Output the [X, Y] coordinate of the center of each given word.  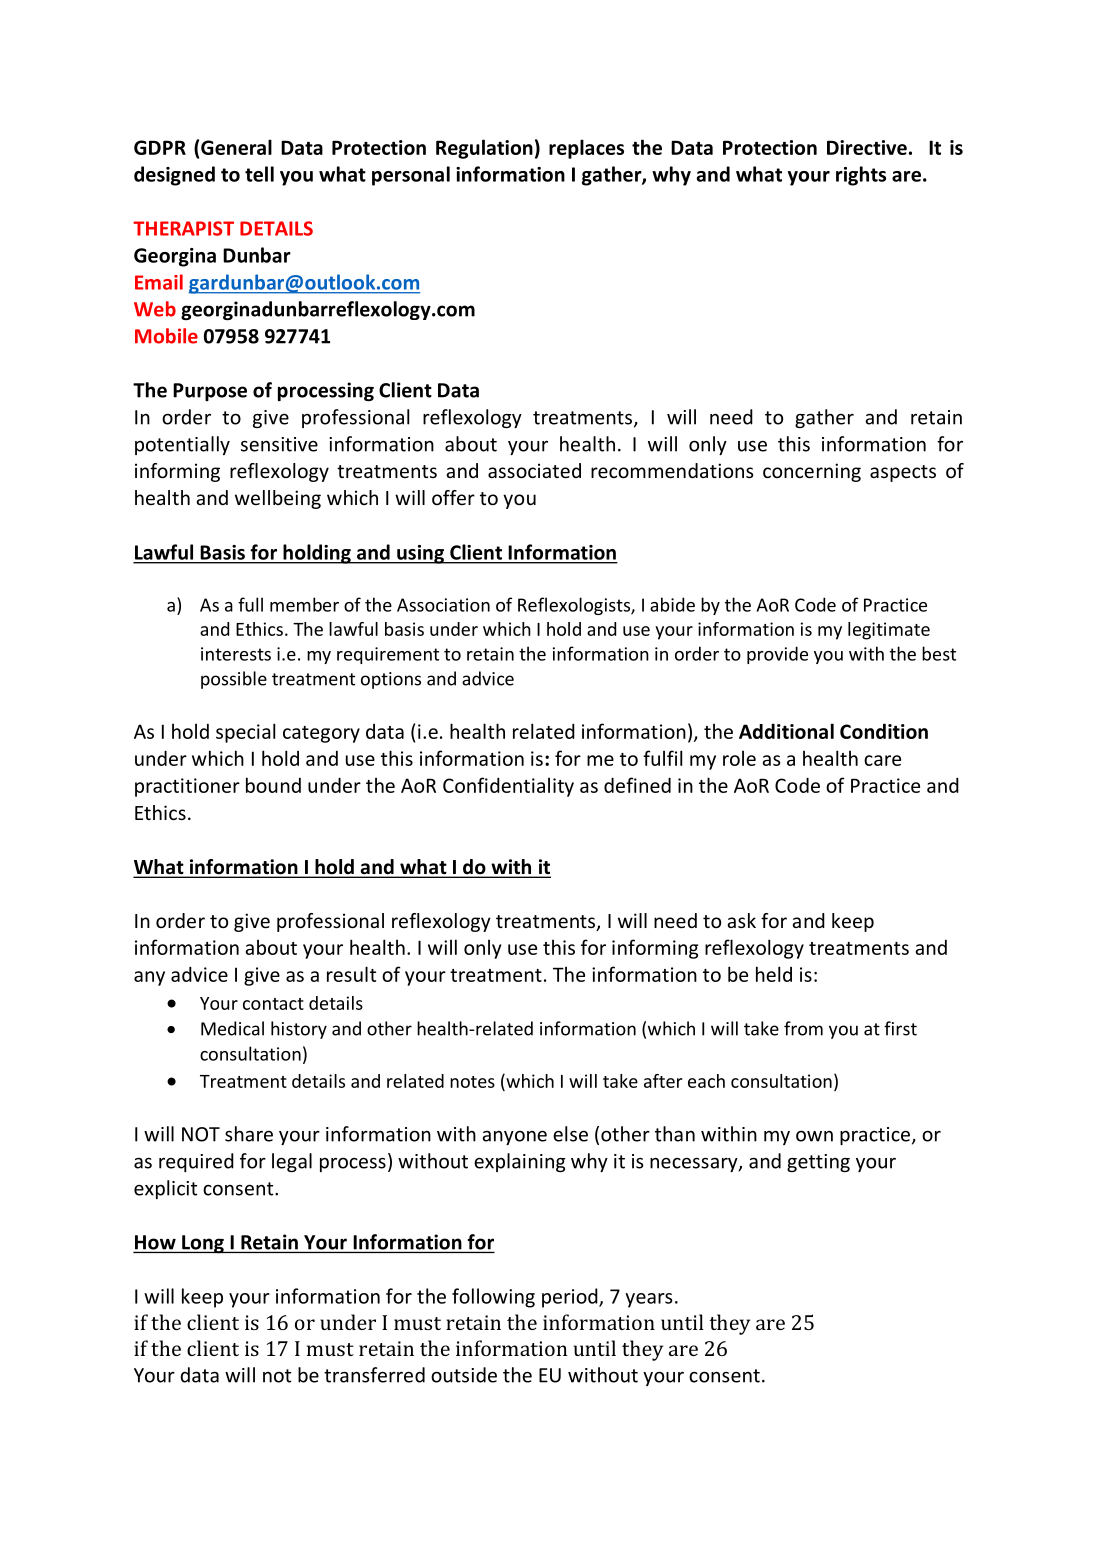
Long [203, 1244]
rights [861, 176]
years [649, 1300]
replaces [586, 149]
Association [443, 605]
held [774, 974]
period [571, 1298]
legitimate [889, 631]
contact [273, 1004]
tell [259, 174]
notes [472, 1082]
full [250, 604]
